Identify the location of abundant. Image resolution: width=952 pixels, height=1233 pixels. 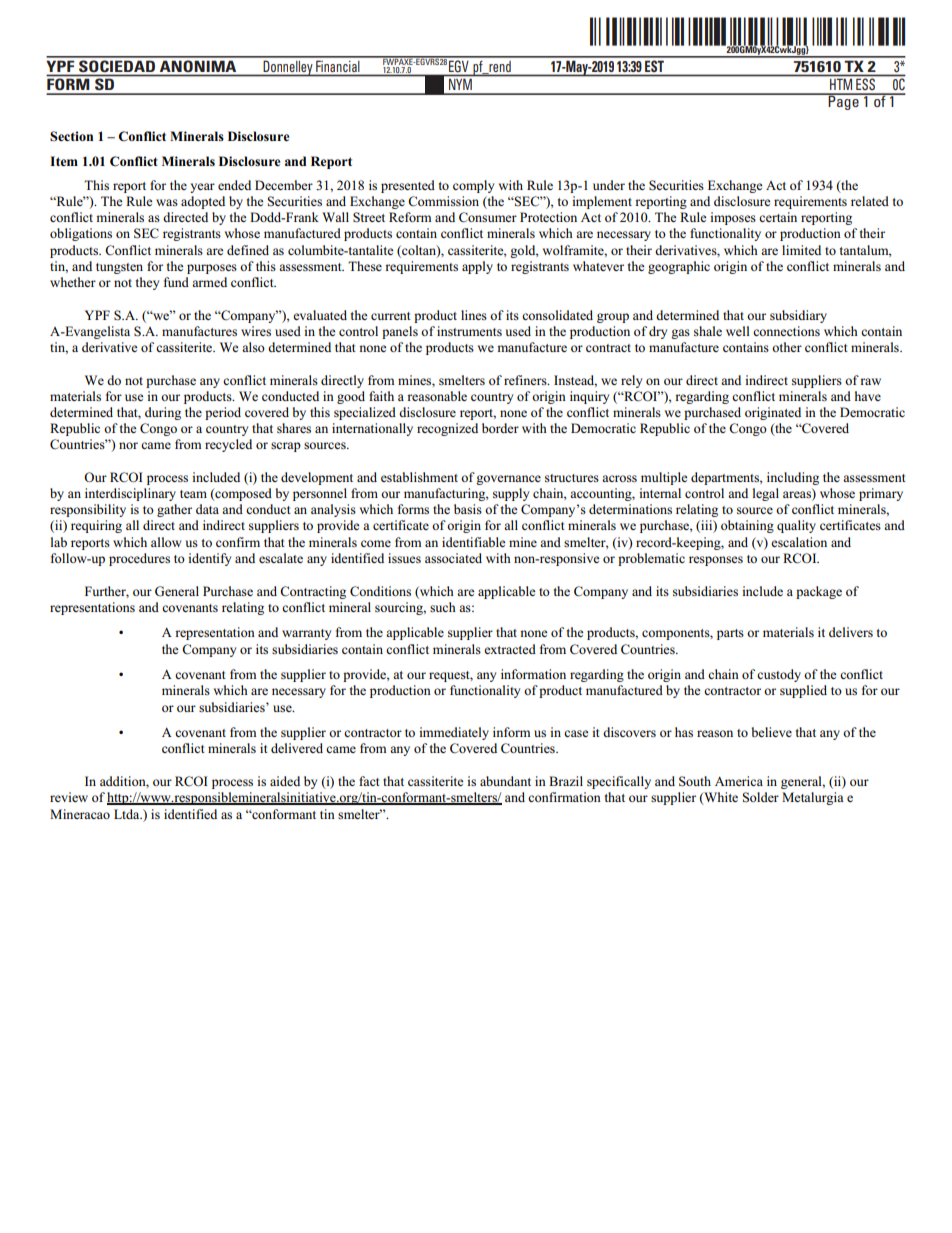
(505, 781).
